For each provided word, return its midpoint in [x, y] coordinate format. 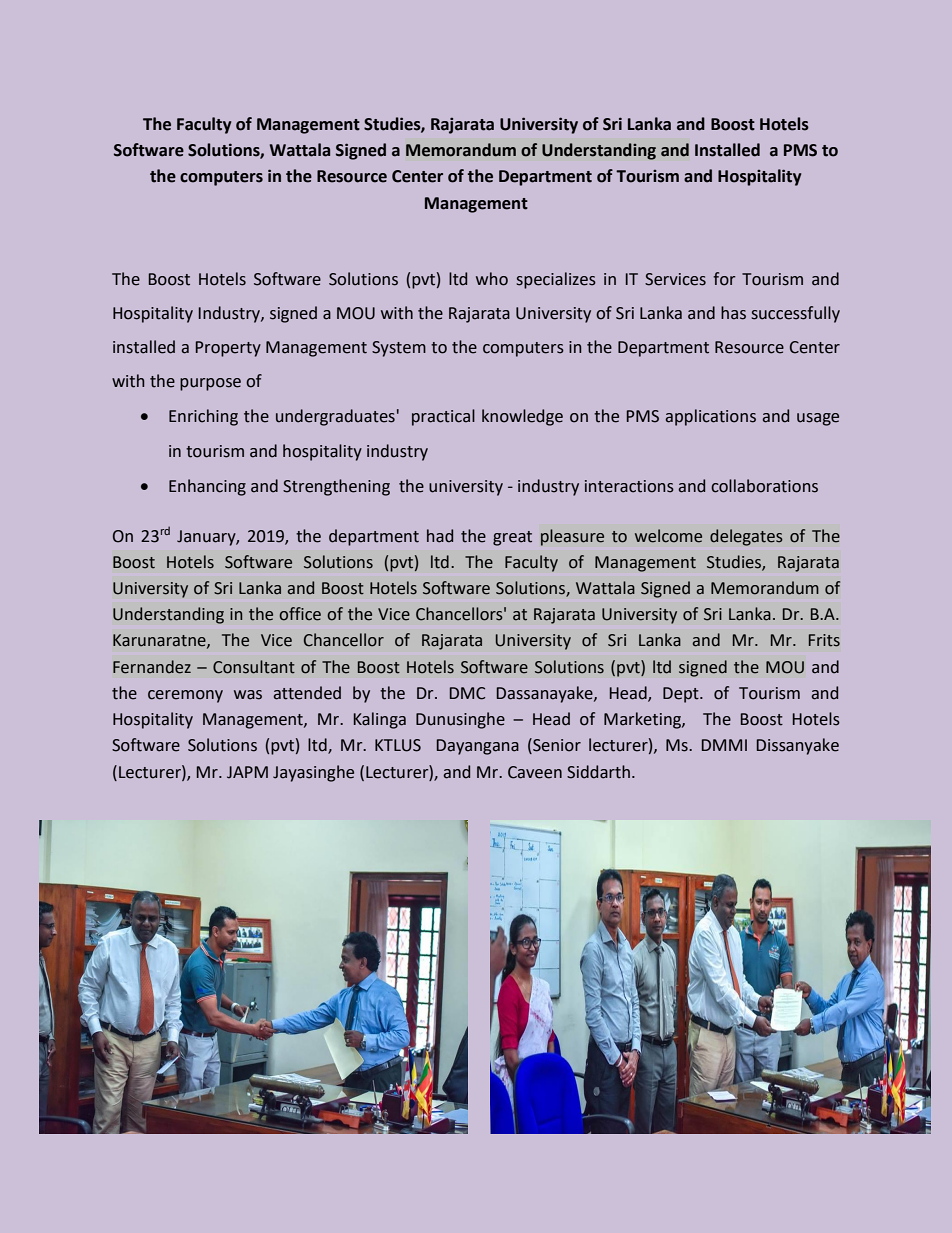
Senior [556, 746]
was [248, 695]
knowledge [522, 417]
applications [710, 417]
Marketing [643, 720]
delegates [746, 537]
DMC [467, 693]
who [492, 279]
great [512, 538]
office [300, 614]
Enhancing [207, 487]
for [724, 279]
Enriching [203, 417]
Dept [682, 695]
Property [228, 349]
